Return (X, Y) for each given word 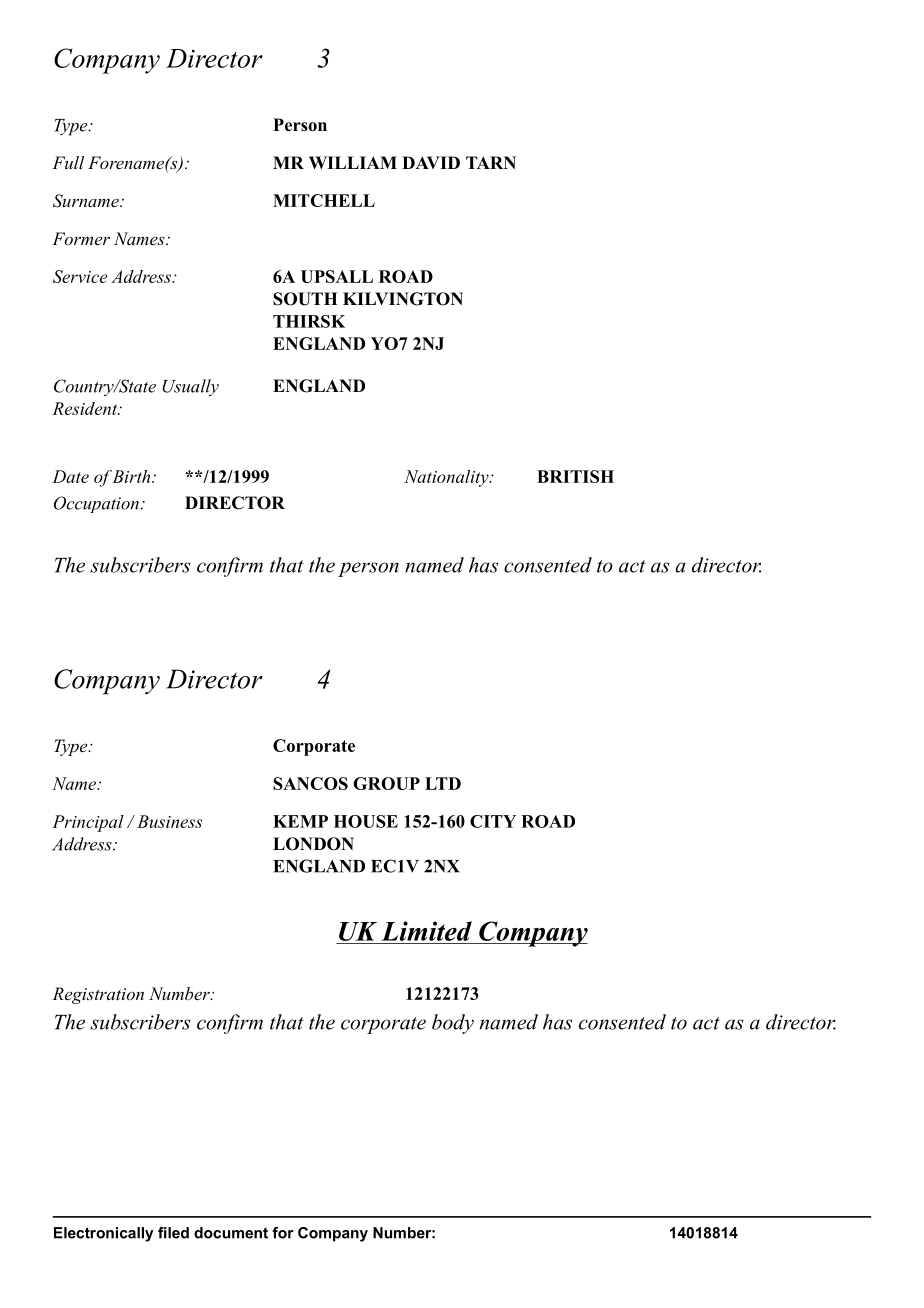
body (453, 1024)
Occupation (96, 504)
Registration (98, 995)
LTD (443, 783)
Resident (86, 408)
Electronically (103, 1234)
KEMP (300, 821)
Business (169, 821)
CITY (493, 821)
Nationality (447, 478)
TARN (491, 162)
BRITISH (575, 476)
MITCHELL (324, 200)
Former (81, 238)
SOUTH (305, 299)
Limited (426, 931)
